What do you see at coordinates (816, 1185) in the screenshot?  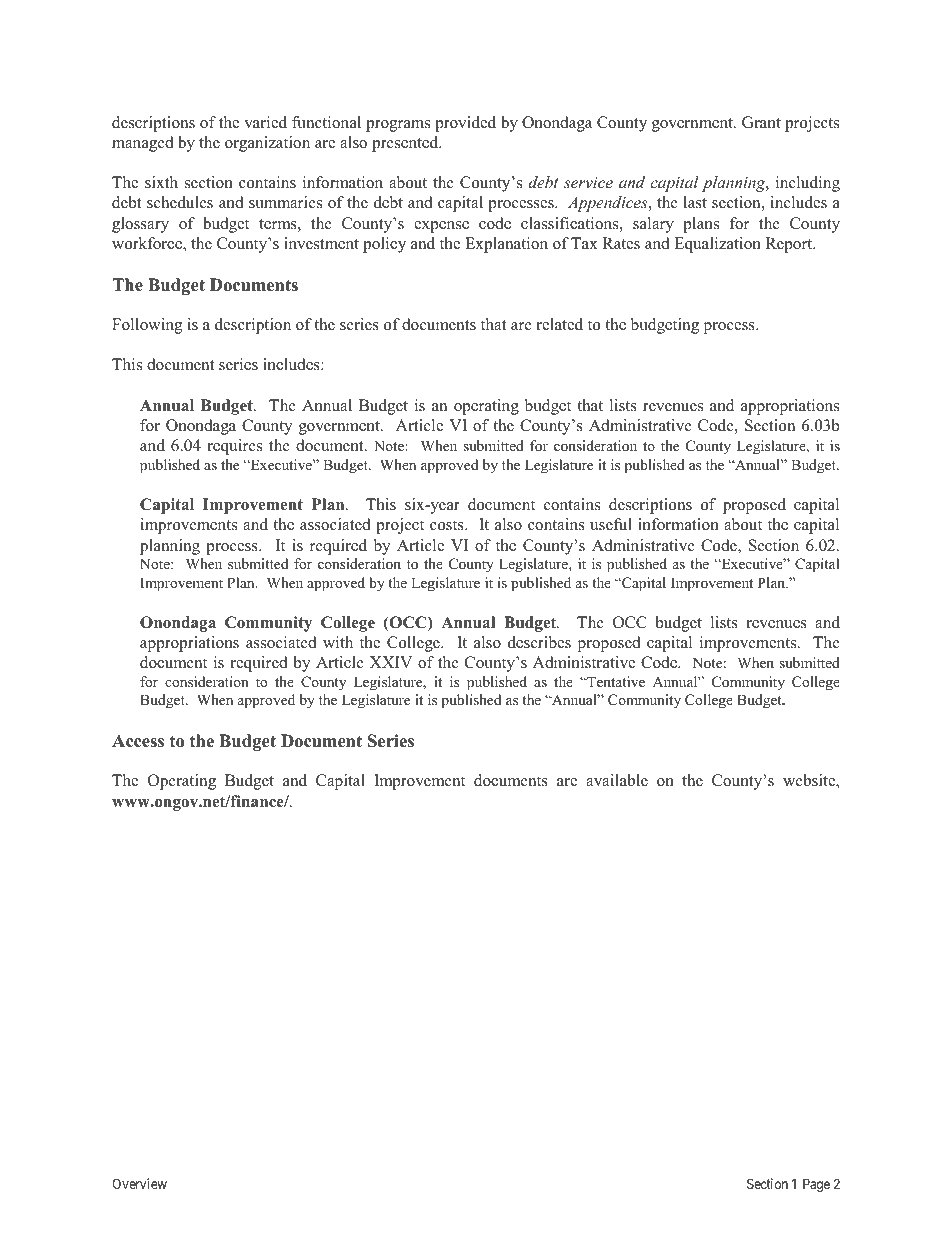 I see `Page` at bounding box center [816, 1185].
